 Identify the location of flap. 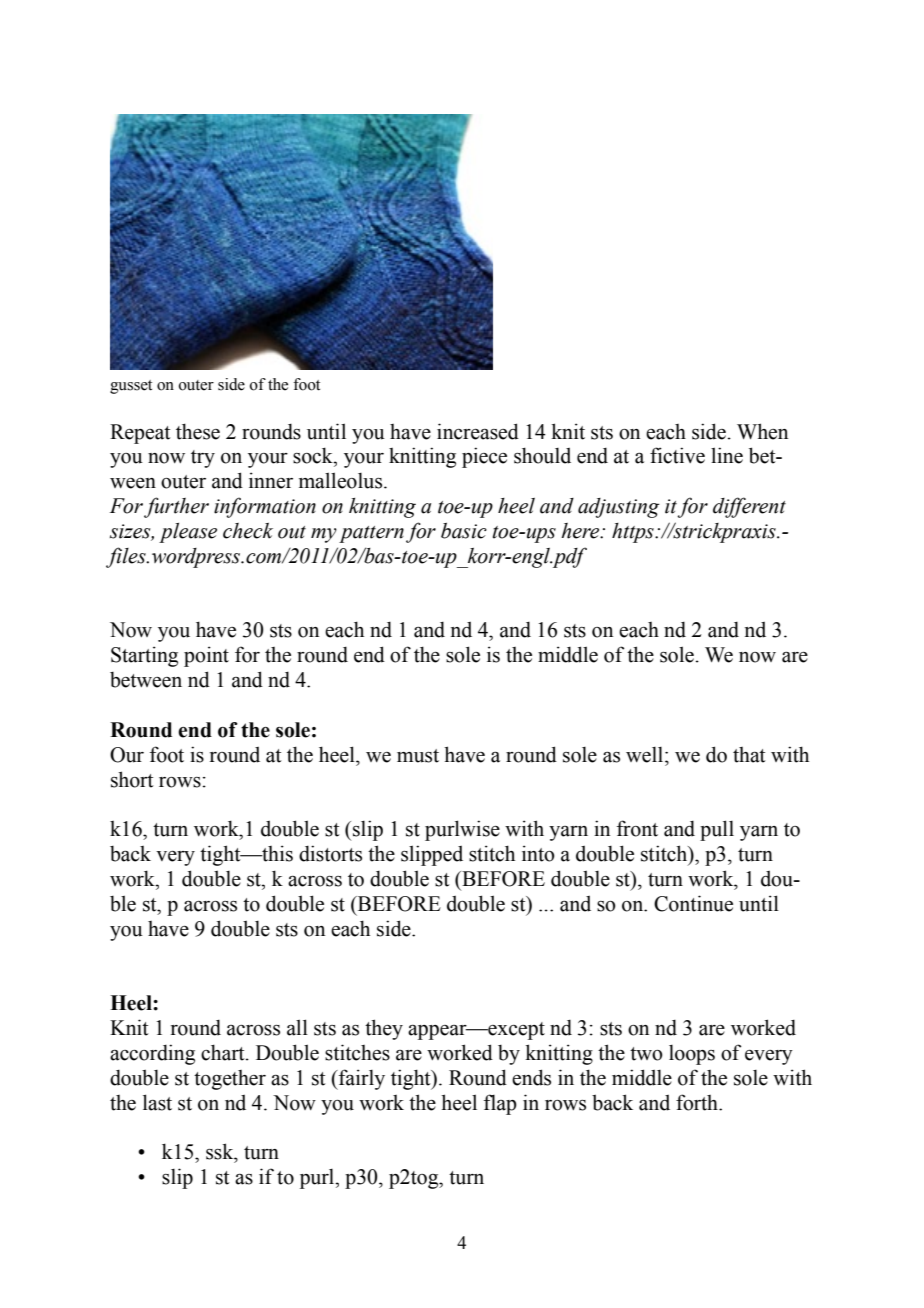
(500, 1104).
